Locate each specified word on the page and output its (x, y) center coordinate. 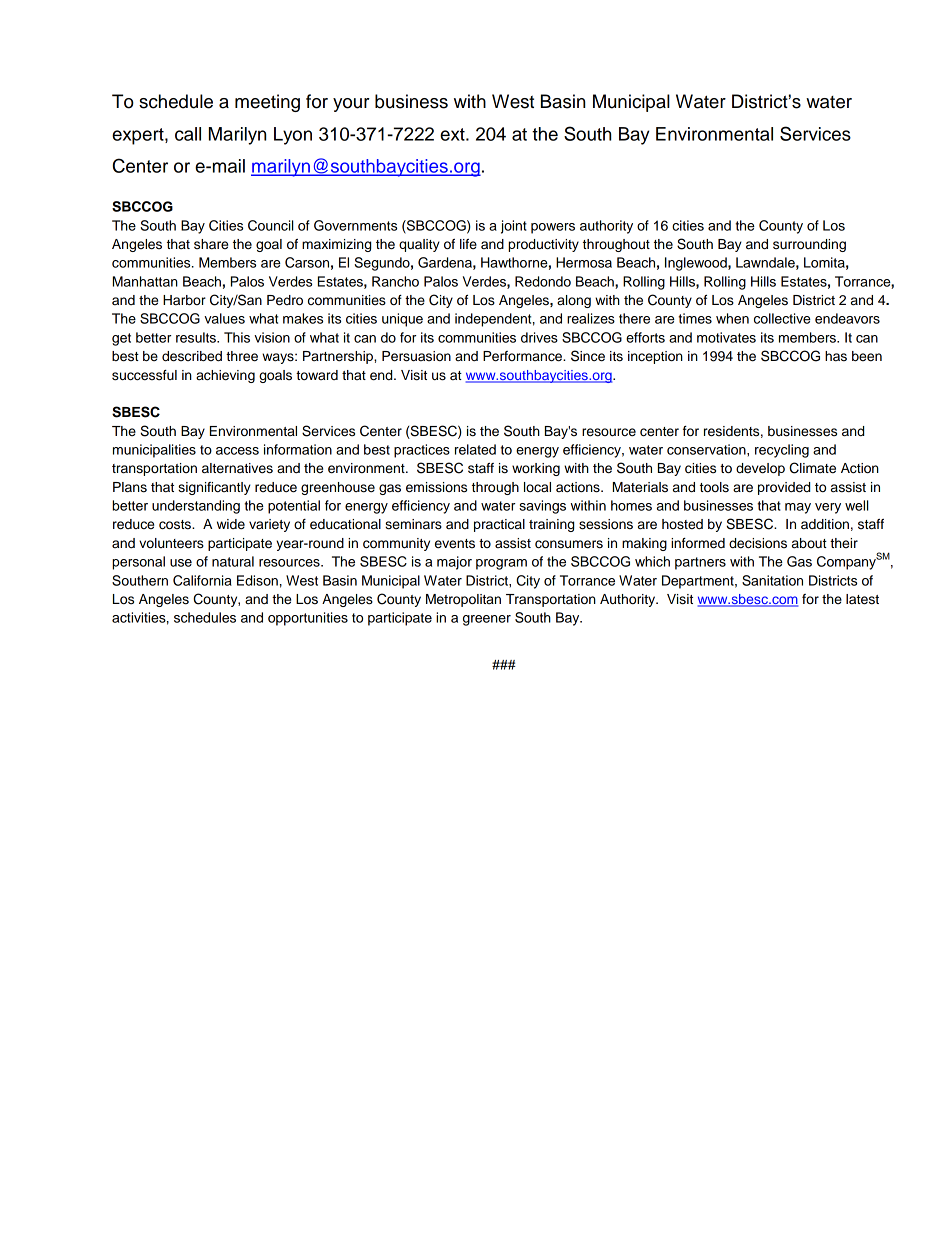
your (351, 105)
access (237, 451)
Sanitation (772, 580)
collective (782, 318)
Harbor (184, 300)
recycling (782, 451)
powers (553, 228)
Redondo (543, 281)
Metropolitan (463, 600)
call (188, 134)
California (202, 580)
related (475, 449)
